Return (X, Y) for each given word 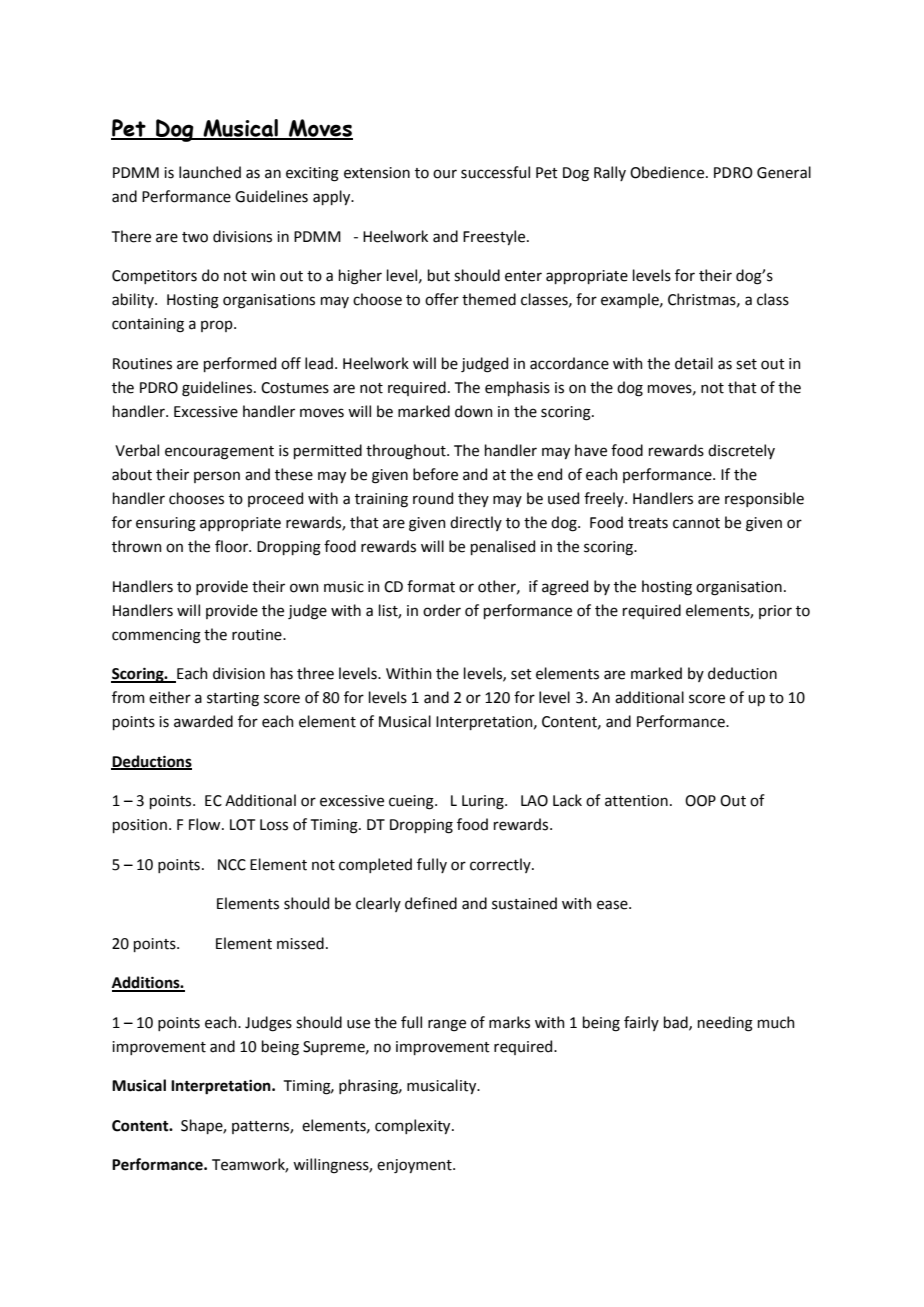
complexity (414, 1126)
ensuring (166, 524)
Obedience (668, 172)
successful (495, 172)
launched (210, 172)
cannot (696, 523)
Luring (484, 802)
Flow (206, 824)
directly (476, 523)
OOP (700, 801)
